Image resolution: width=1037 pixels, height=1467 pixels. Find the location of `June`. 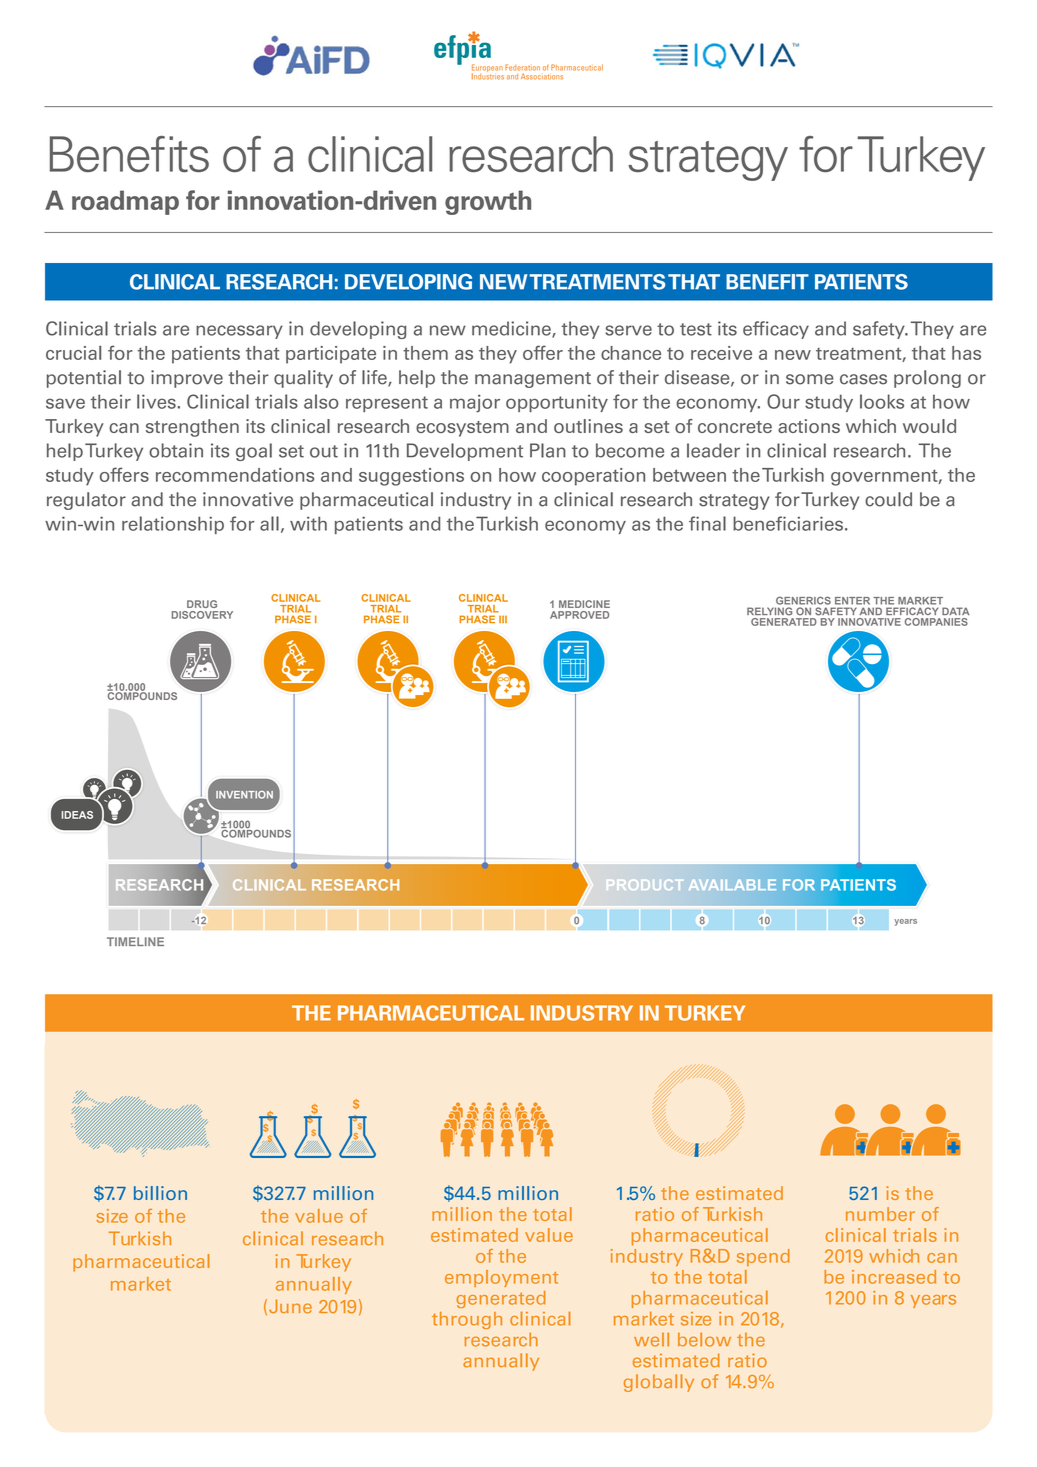

June is located at coordinates (290, 1306).
